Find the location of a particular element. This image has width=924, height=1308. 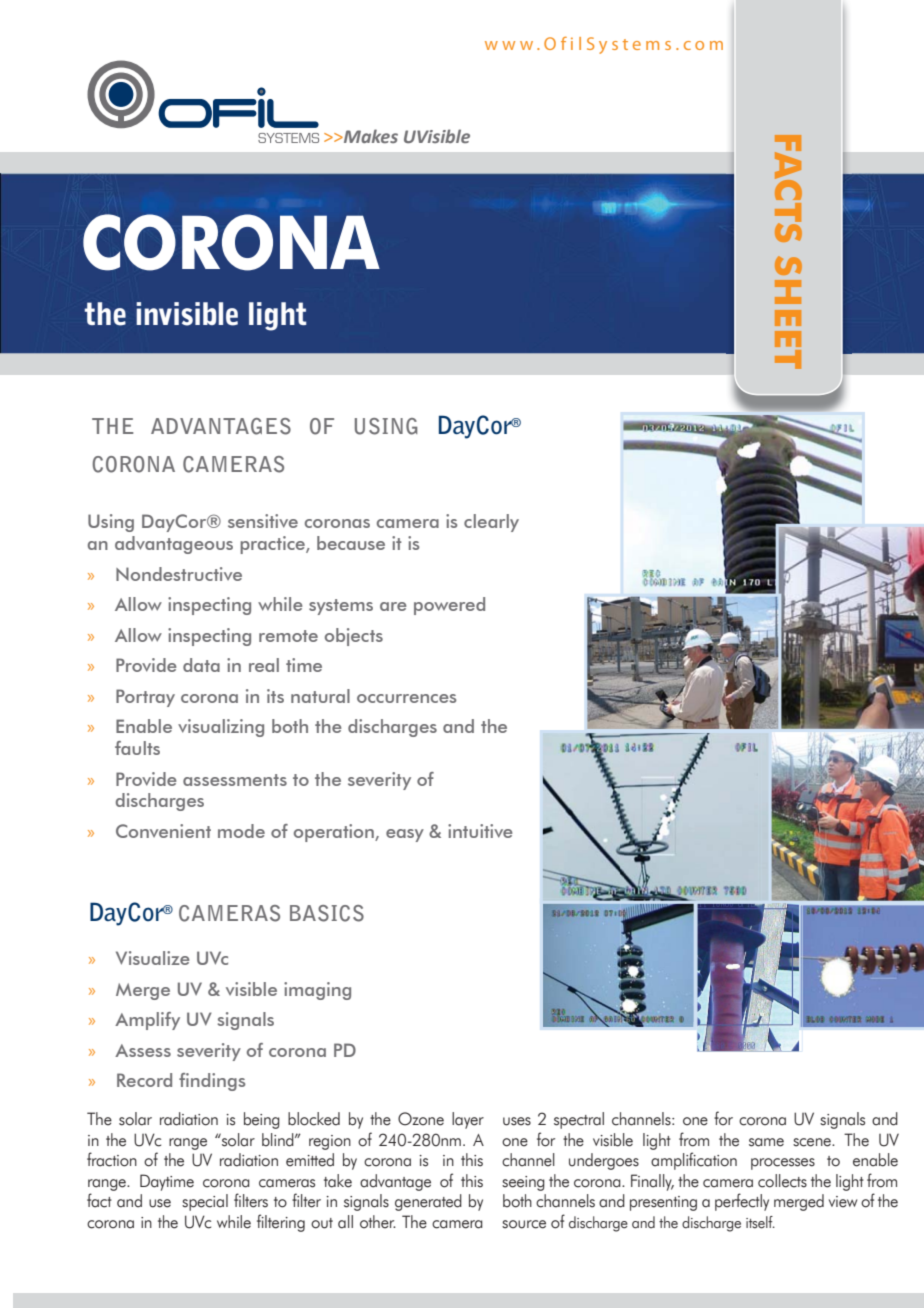

perfectly is located at coordinates (742, 1202).
